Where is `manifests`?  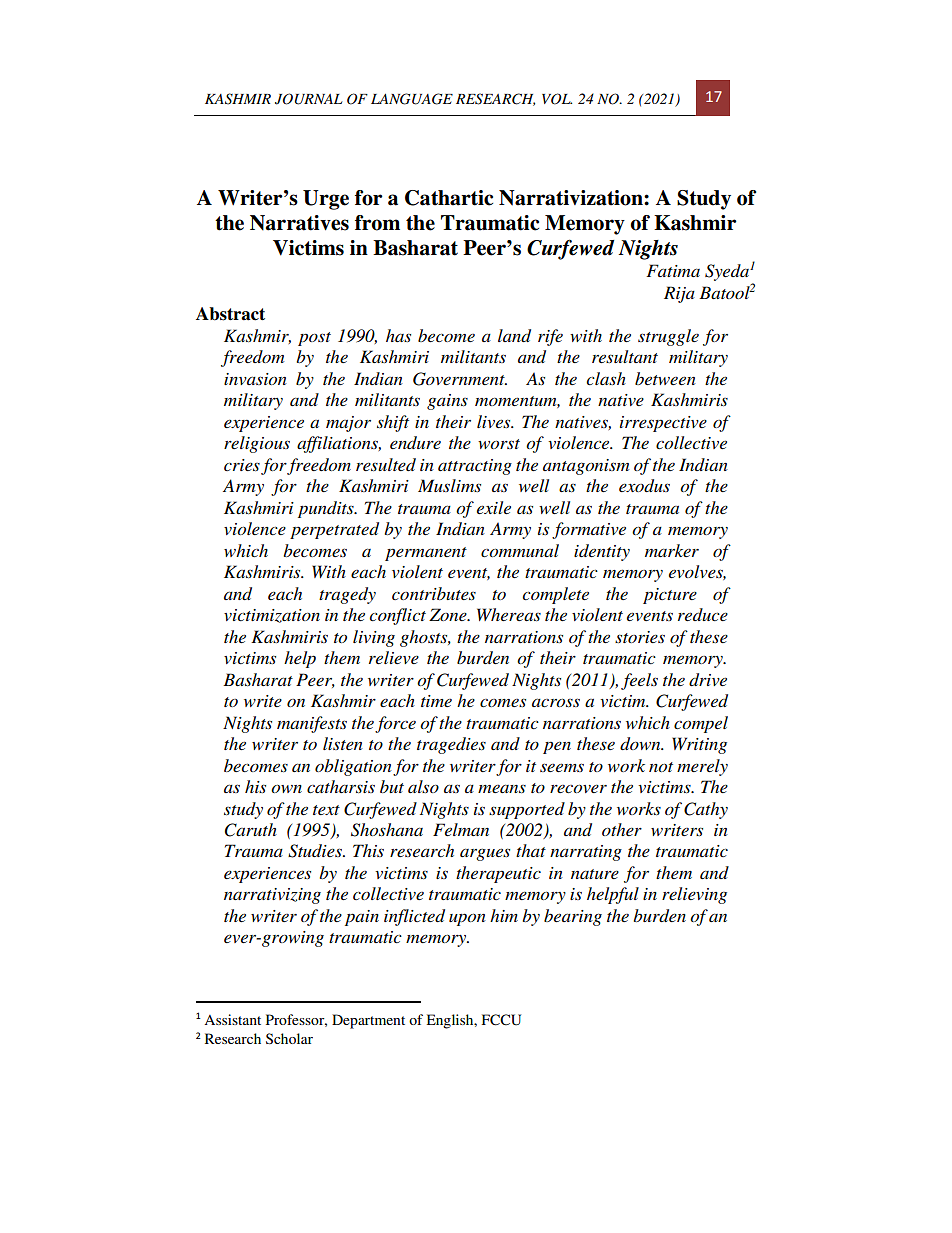 manifests is located at coordinates (312, 724).
